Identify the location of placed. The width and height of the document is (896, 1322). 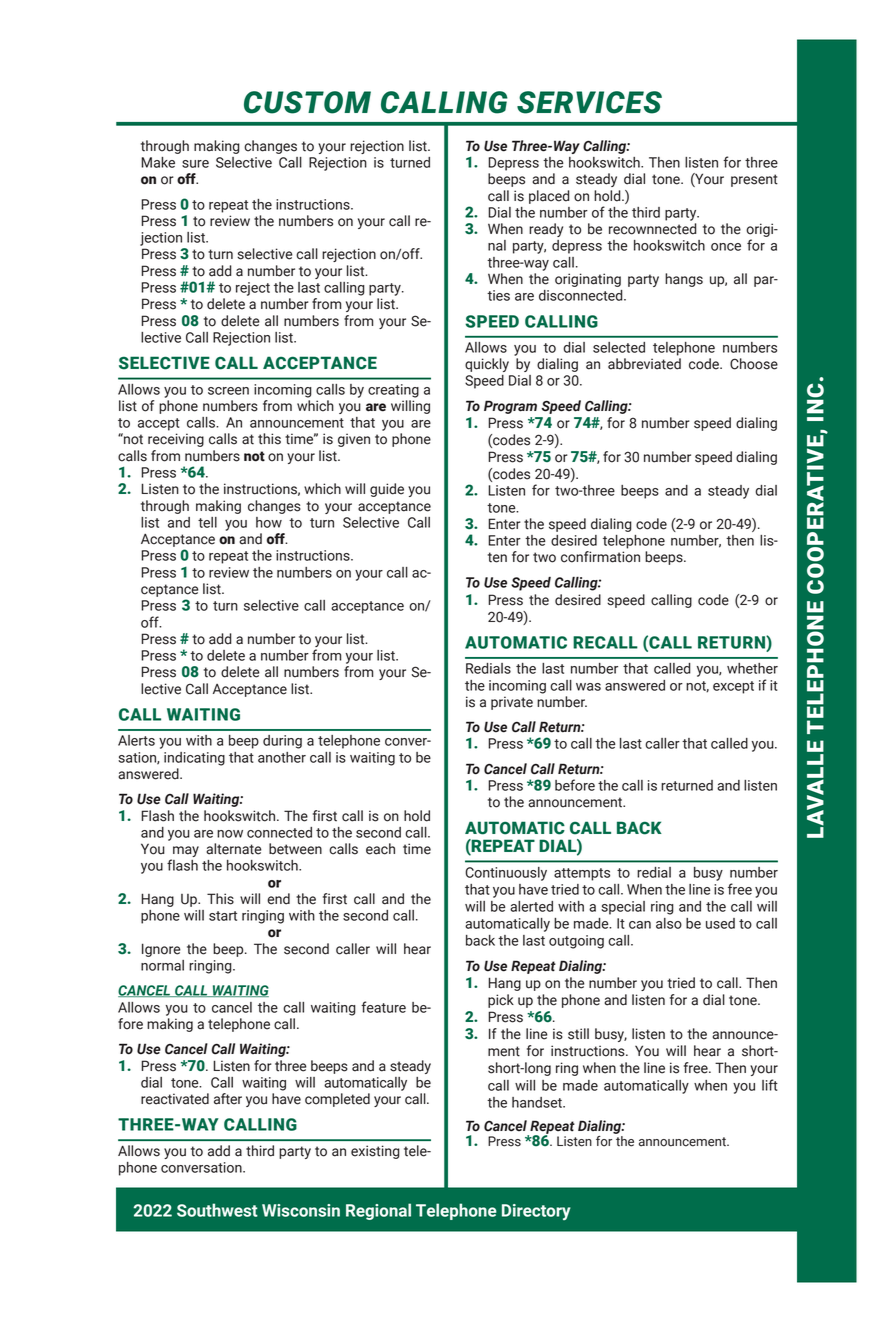
(549, 197).
